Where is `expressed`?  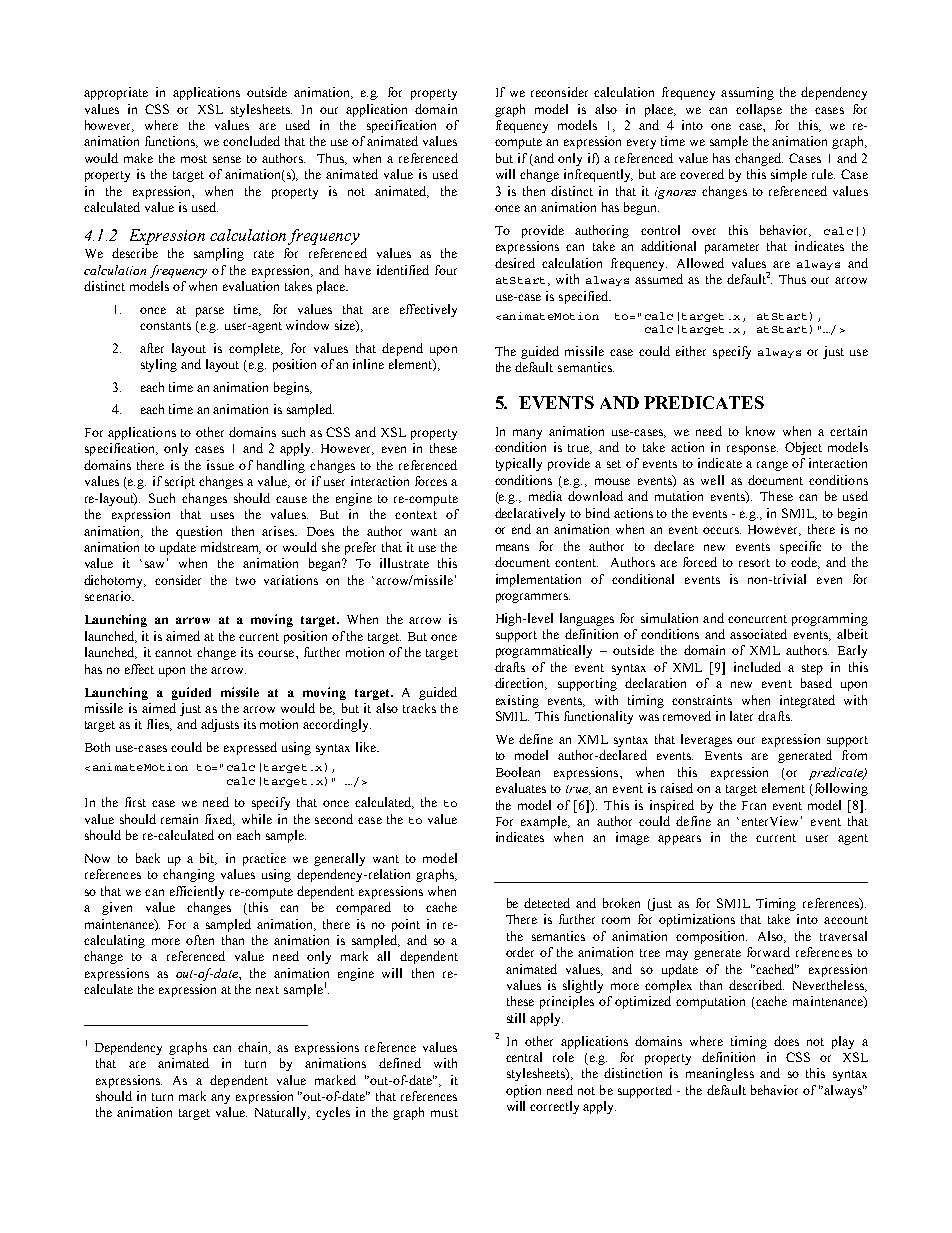
expressed is located at coordinates (250, 748).
